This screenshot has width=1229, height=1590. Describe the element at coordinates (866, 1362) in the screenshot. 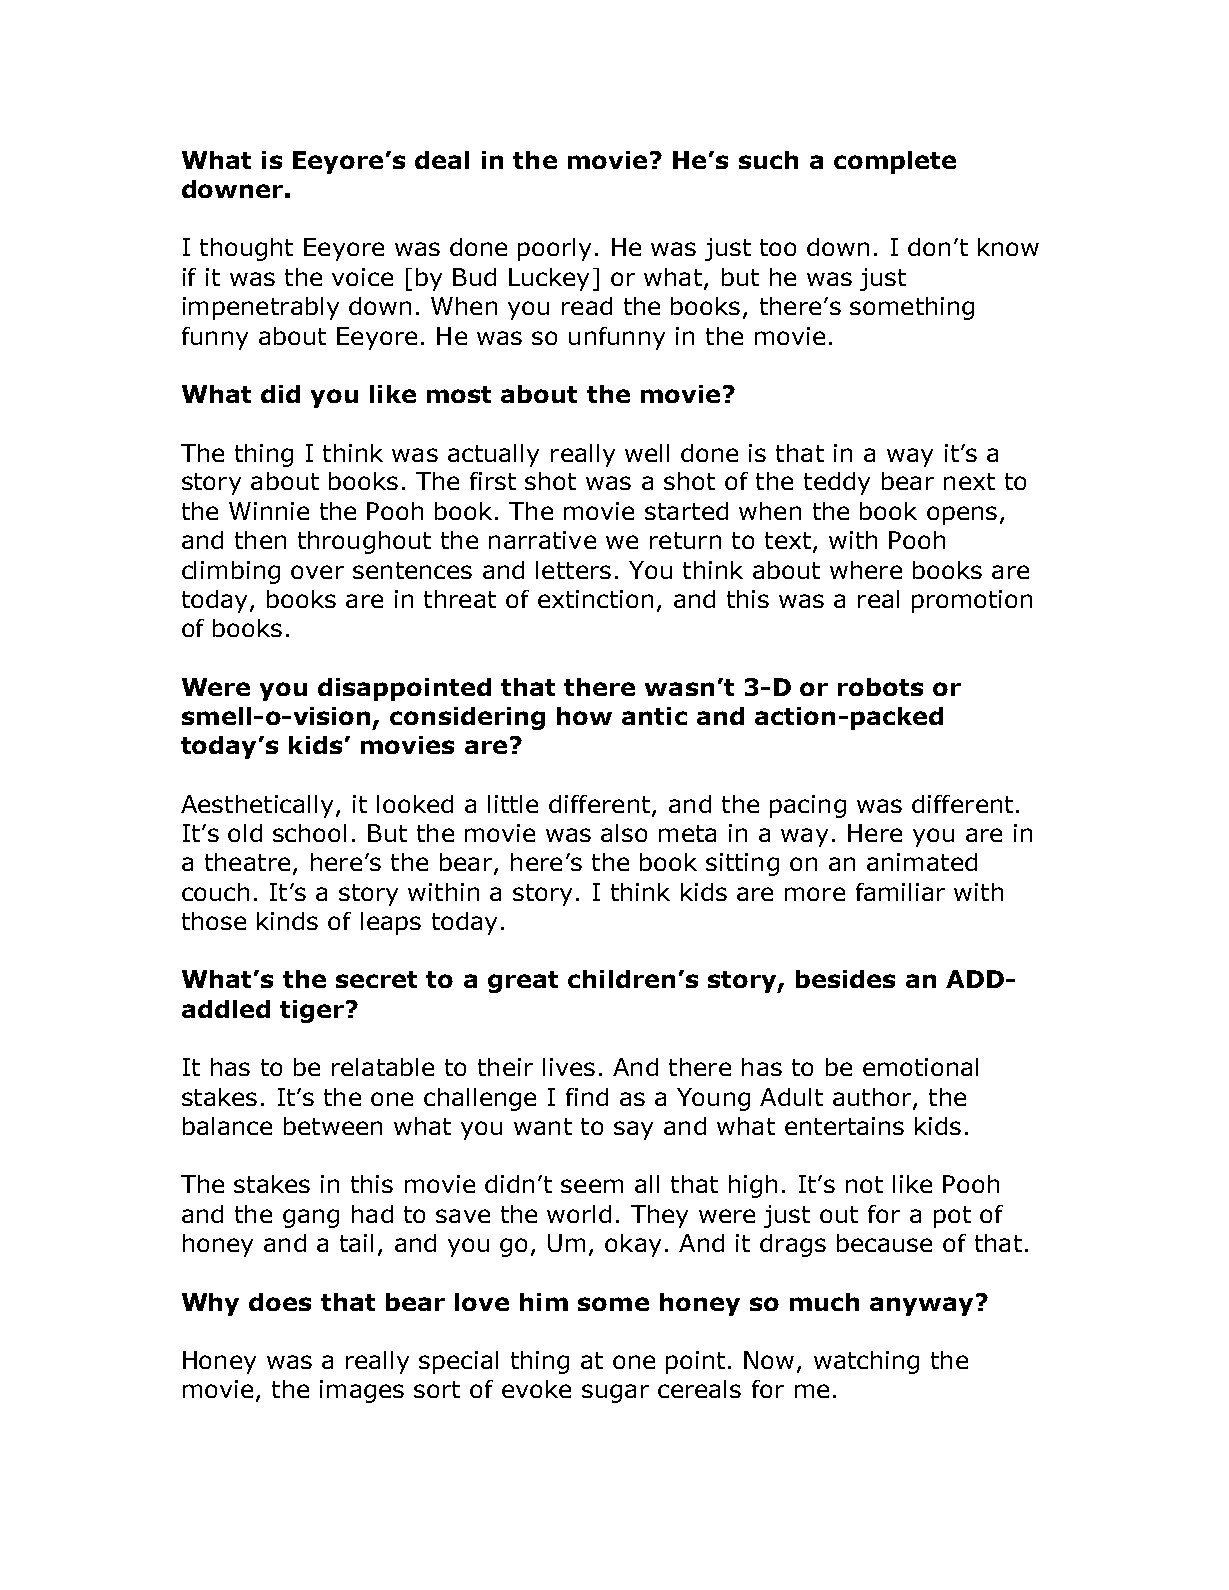

I see `watching` at that location.
